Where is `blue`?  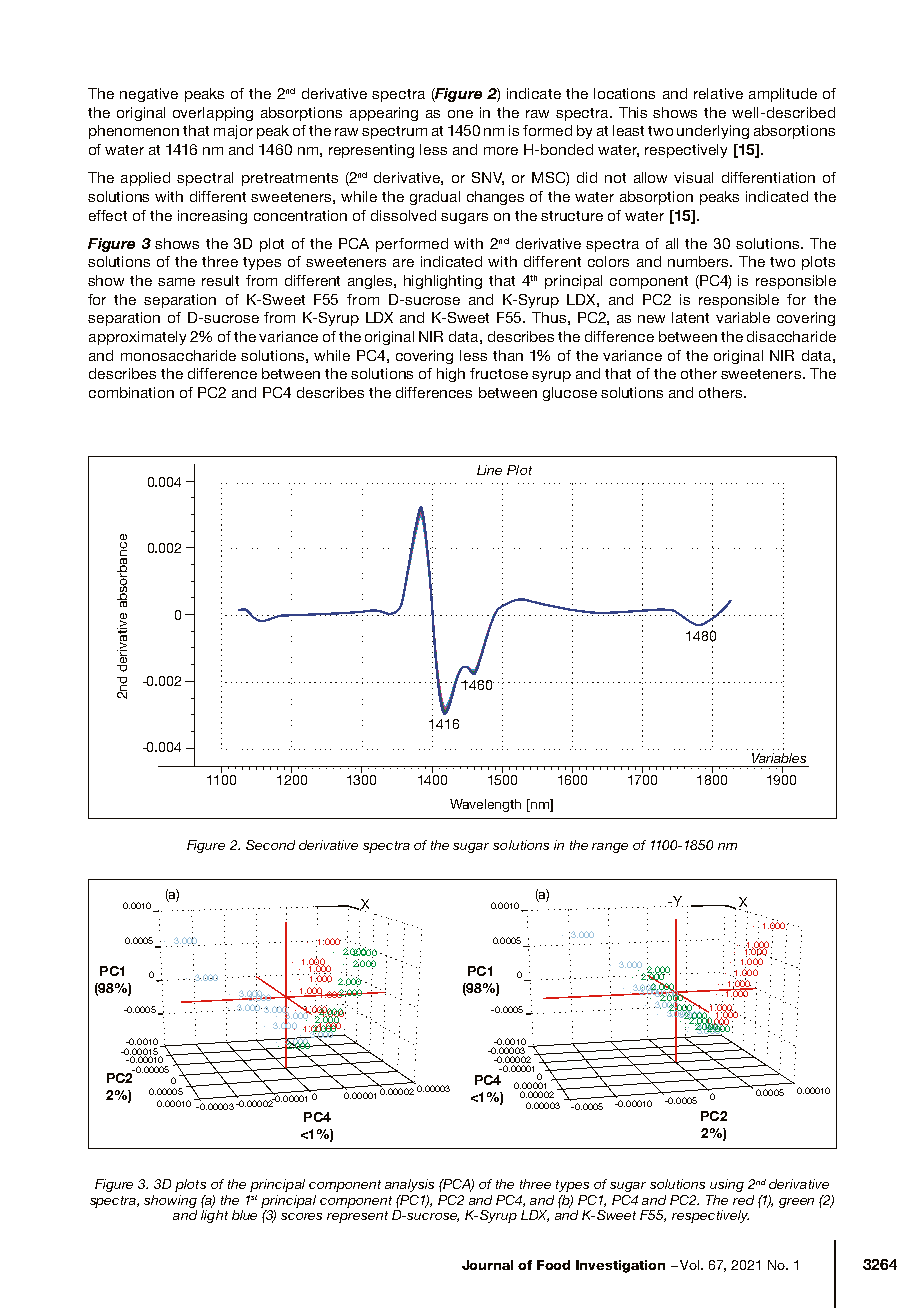
blue is located at coordinates (244, 1215).
